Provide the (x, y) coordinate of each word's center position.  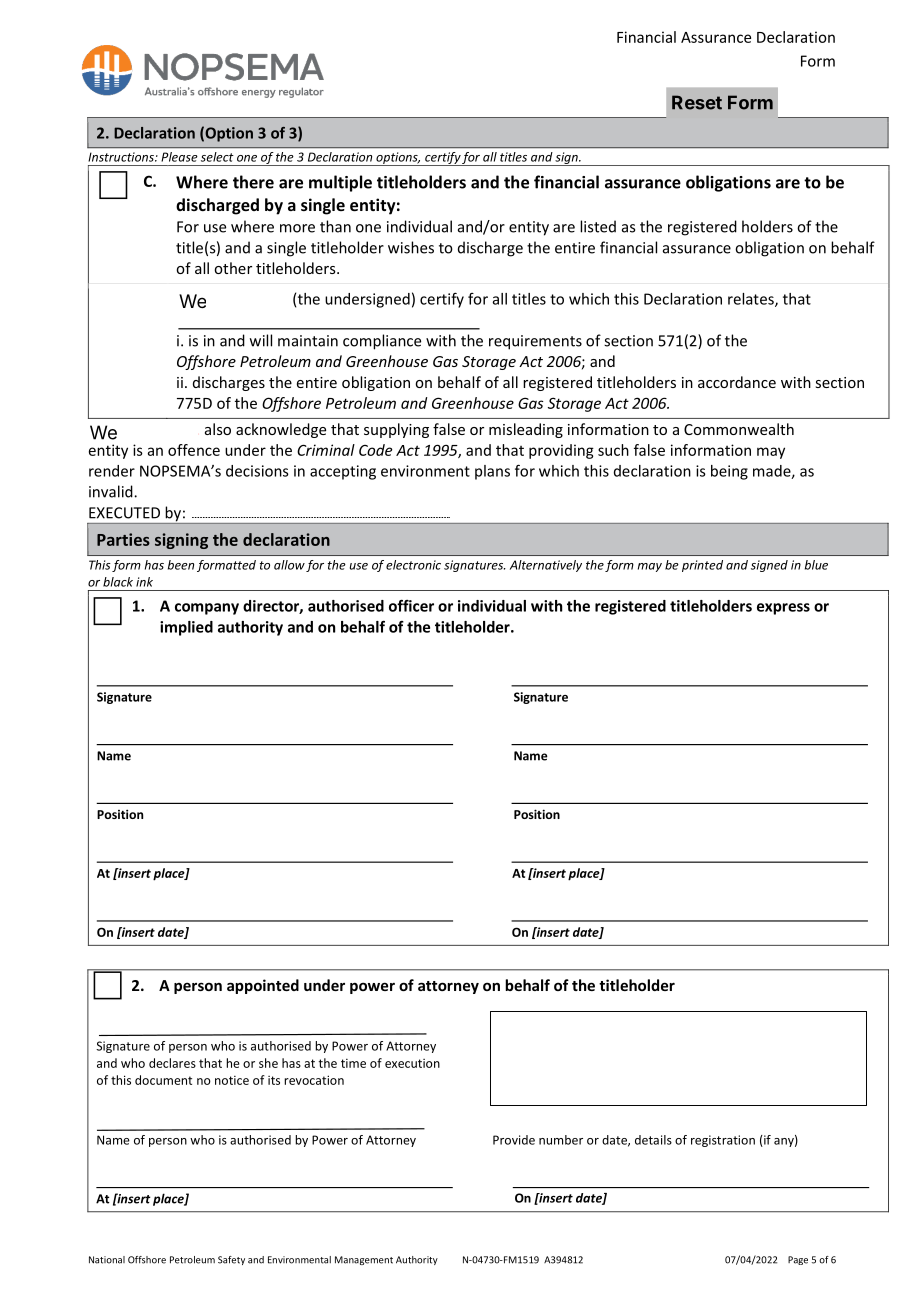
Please (179, 157)
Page (798, 1260)
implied (186, 628)
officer (411, 605)
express (783, 609)
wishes (411, 247)
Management (364, 1260)
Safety (231, 1260)
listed (598, 226)
